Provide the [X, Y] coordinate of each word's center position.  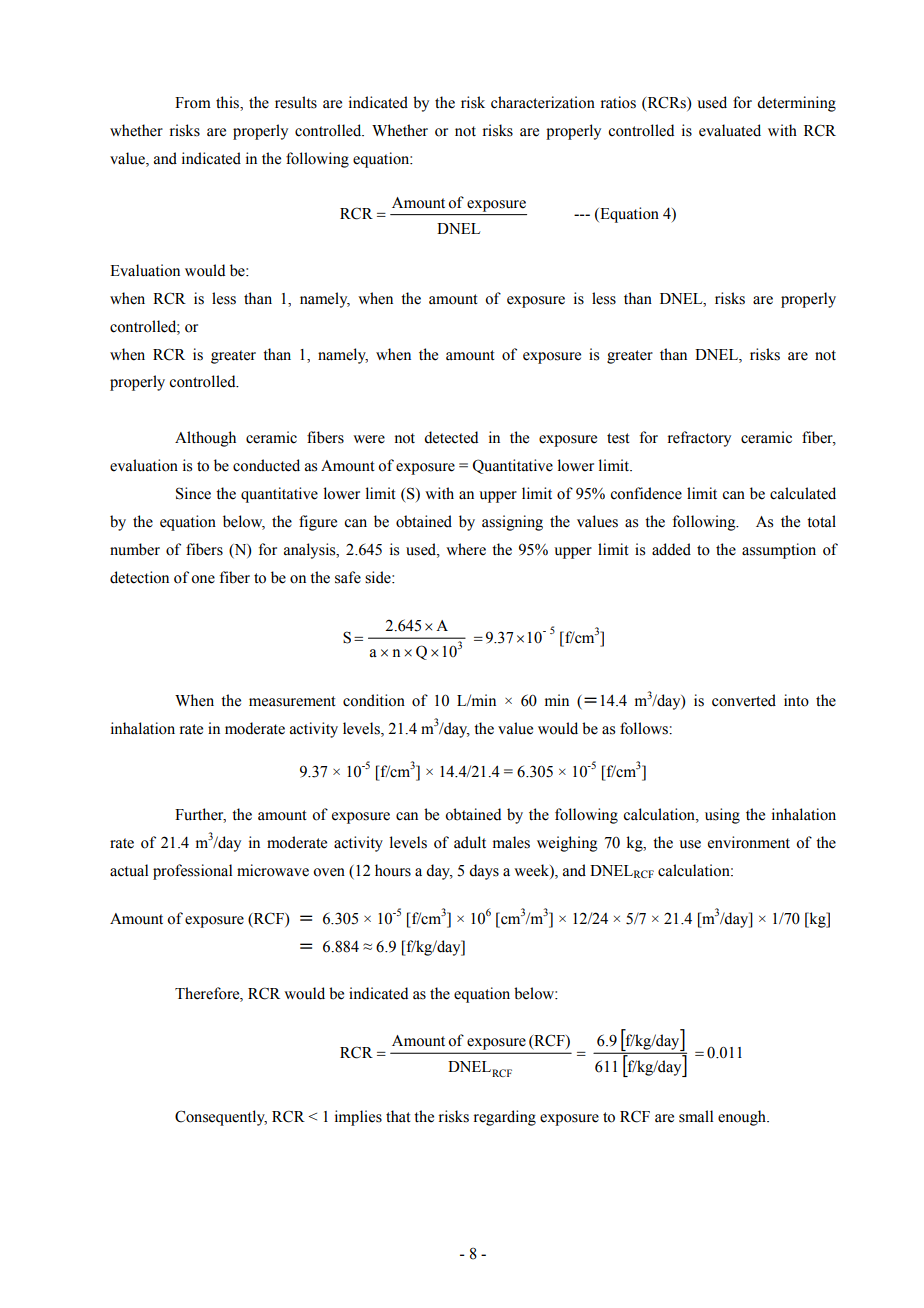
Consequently [221, 1118]
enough [743, 1118]
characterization [543, 102]
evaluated [730, 130]
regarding [505, 1118]
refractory [699, 439]
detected [451, 437]
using [722, 816]
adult [470, 842]
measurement [292, 701]
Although [205, 439]
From [193, 103]
